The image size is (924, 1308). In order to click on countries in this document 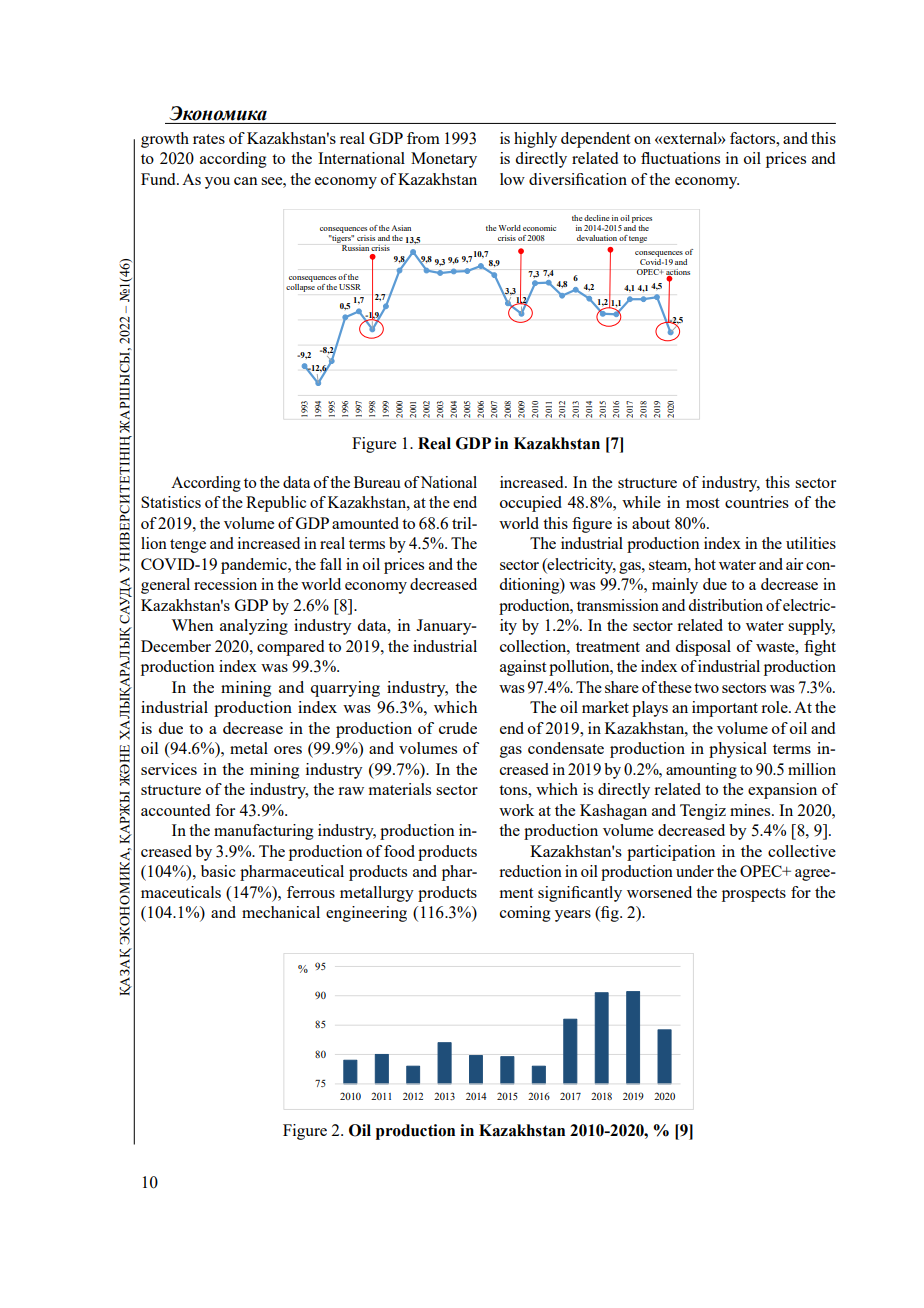, I will do `click(757, 502)`.
